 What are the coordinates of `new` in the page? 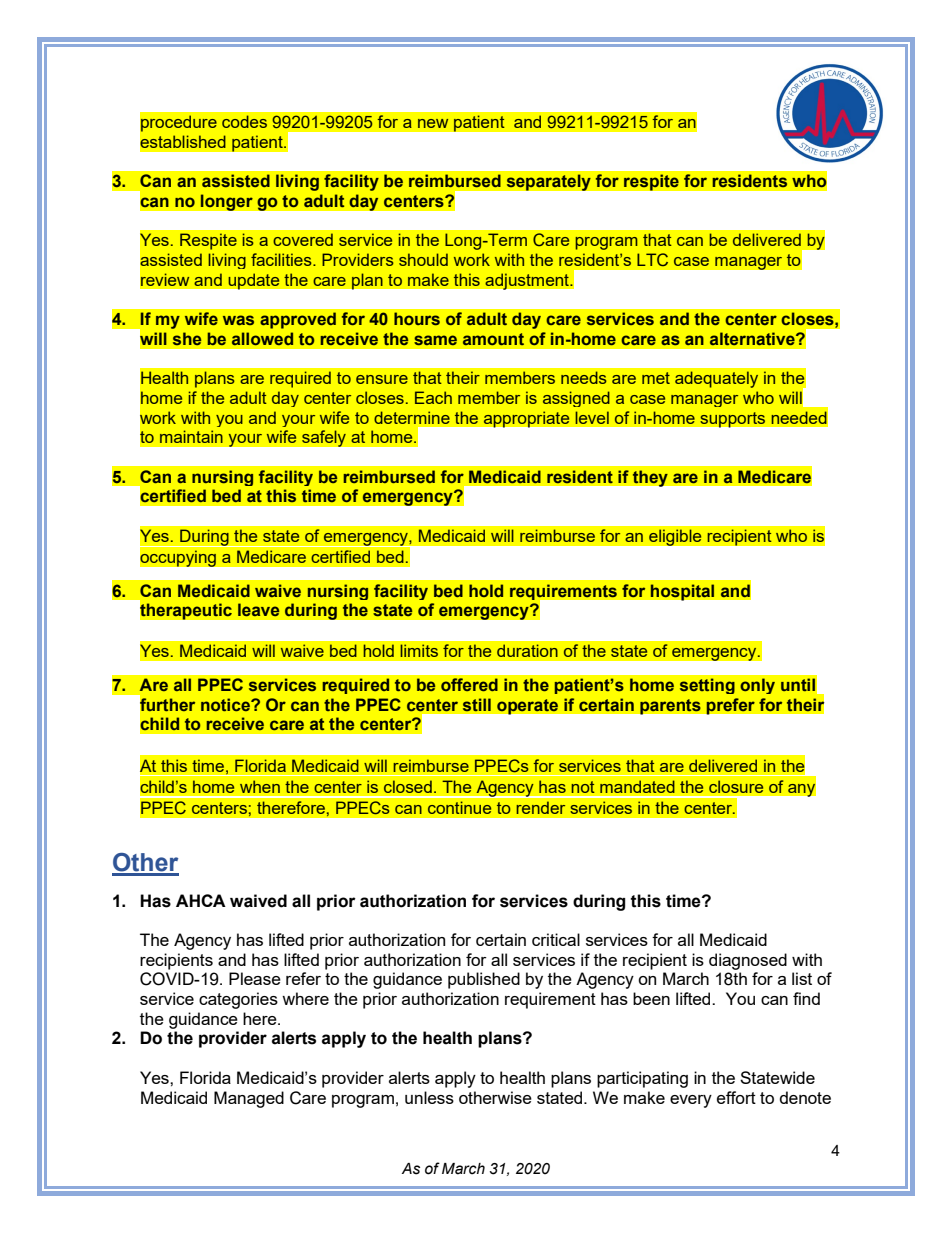 It's located at (433, 123).
